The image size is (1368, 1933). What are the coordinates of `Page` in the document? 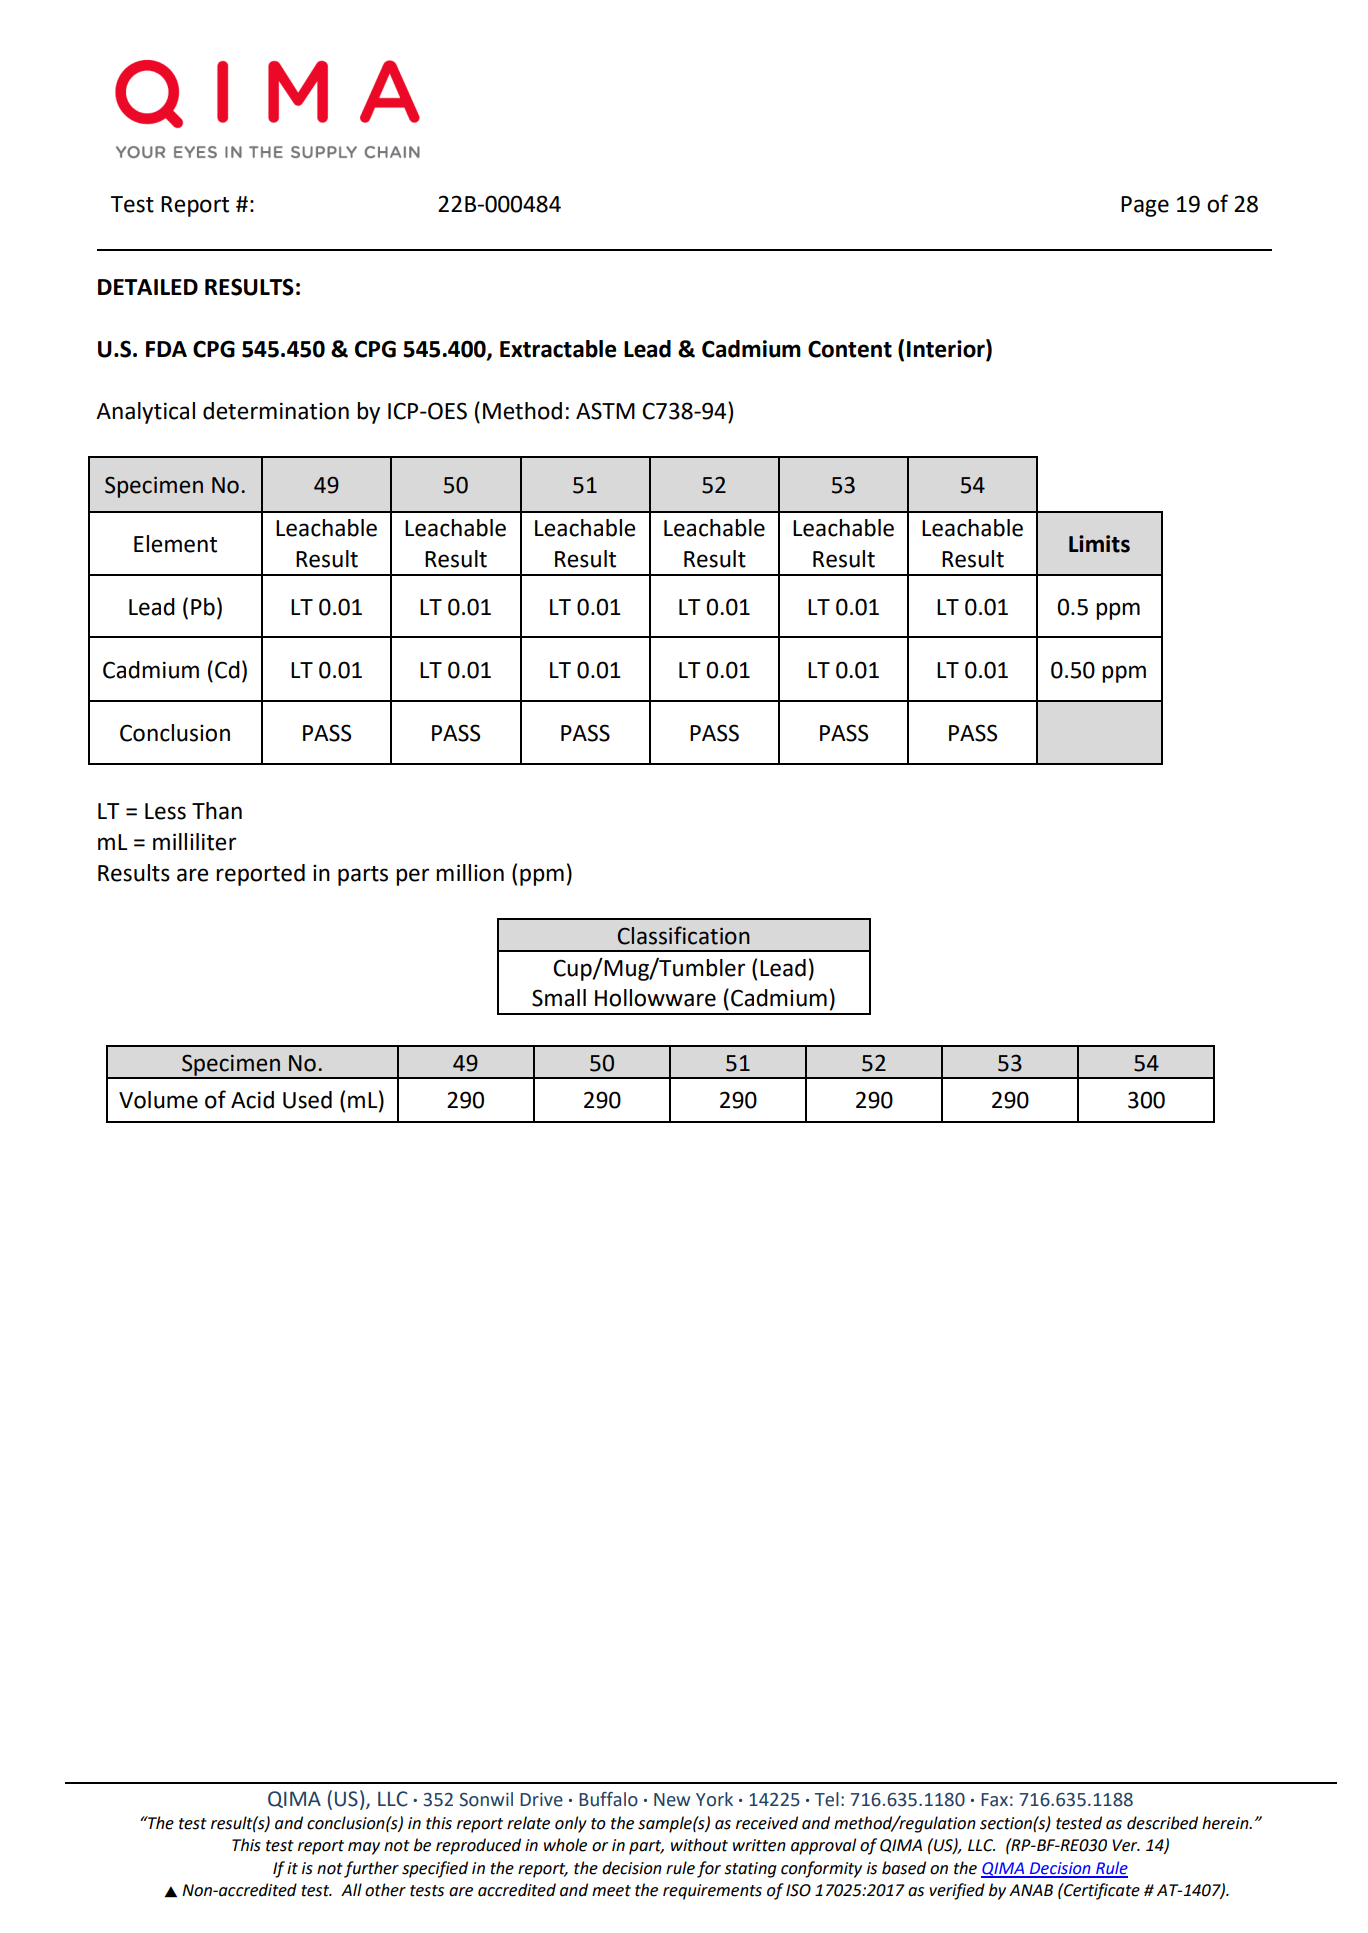 It's located at (1145, 206).
